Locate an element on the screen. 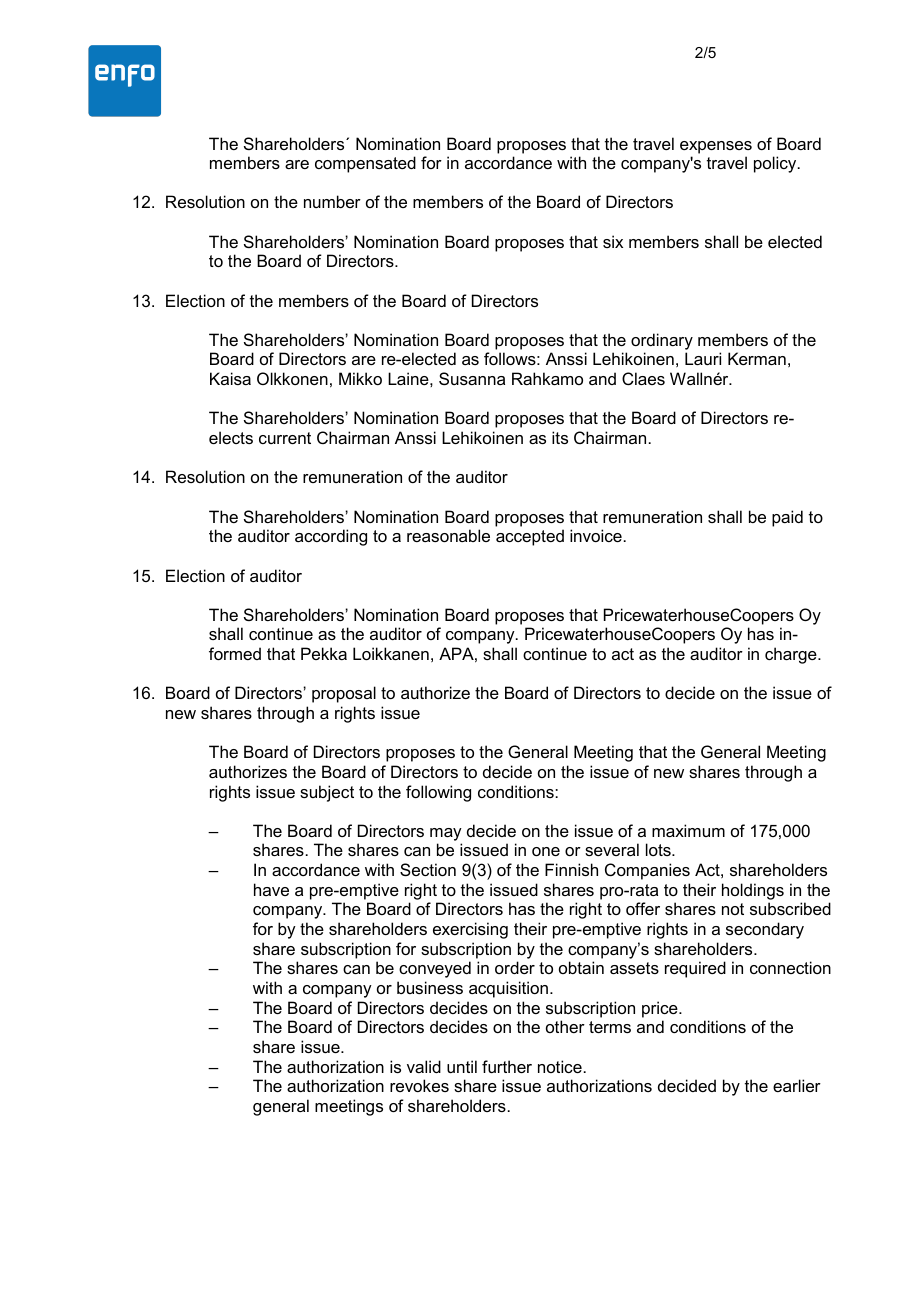 The image size is (924, 1307). earlier is located at coordinates (797, 1085).
